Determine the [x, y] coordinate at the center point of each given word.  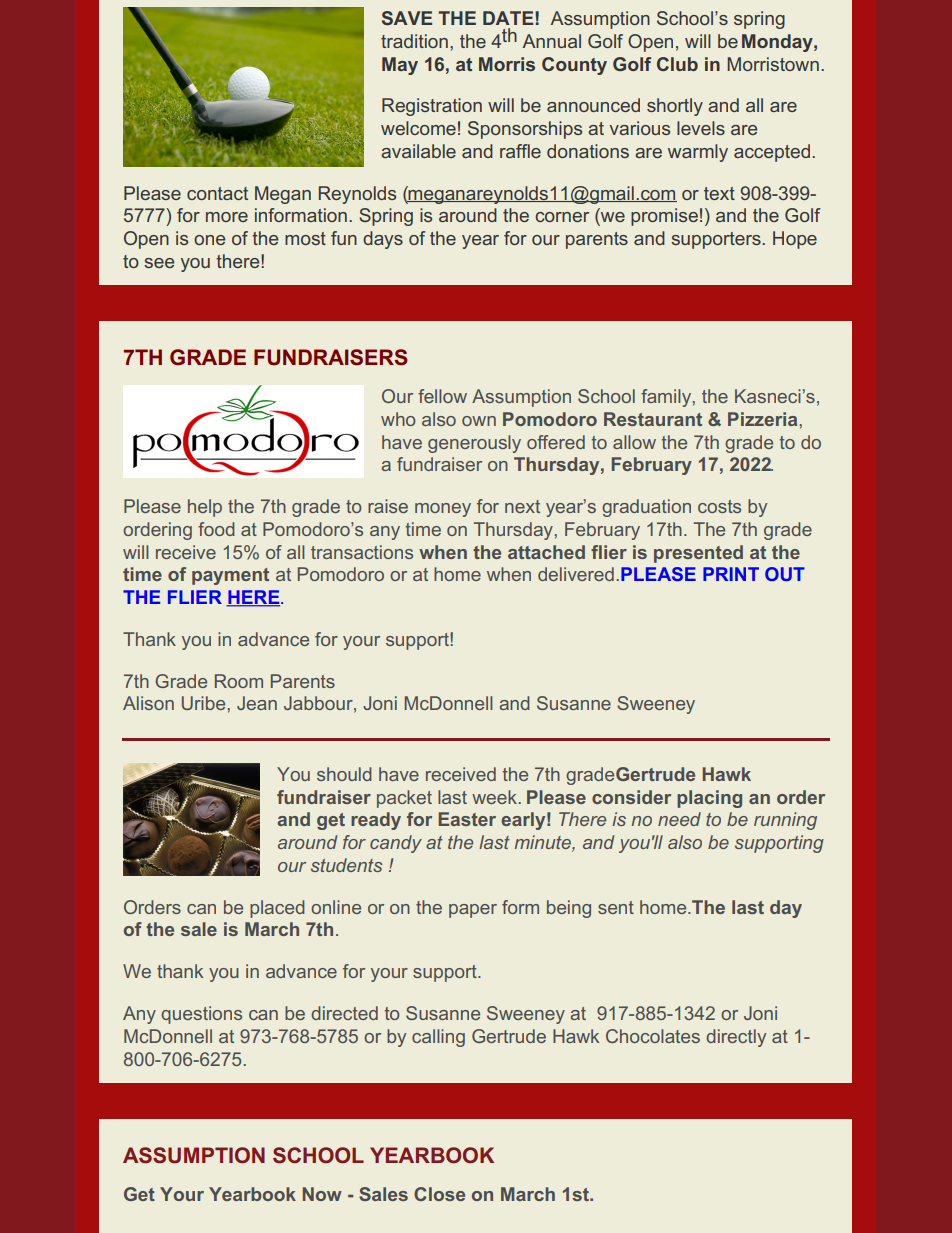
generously [474, 444]
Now [322, 1194]
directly [736, 1038]
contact [217, 193]
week [494, 797]
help [205, 508]
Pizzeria [764, 419]
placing [709, 799]
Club [677, 64]
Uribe [205, 703]
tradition [414, 41]
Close [439, 1194]
